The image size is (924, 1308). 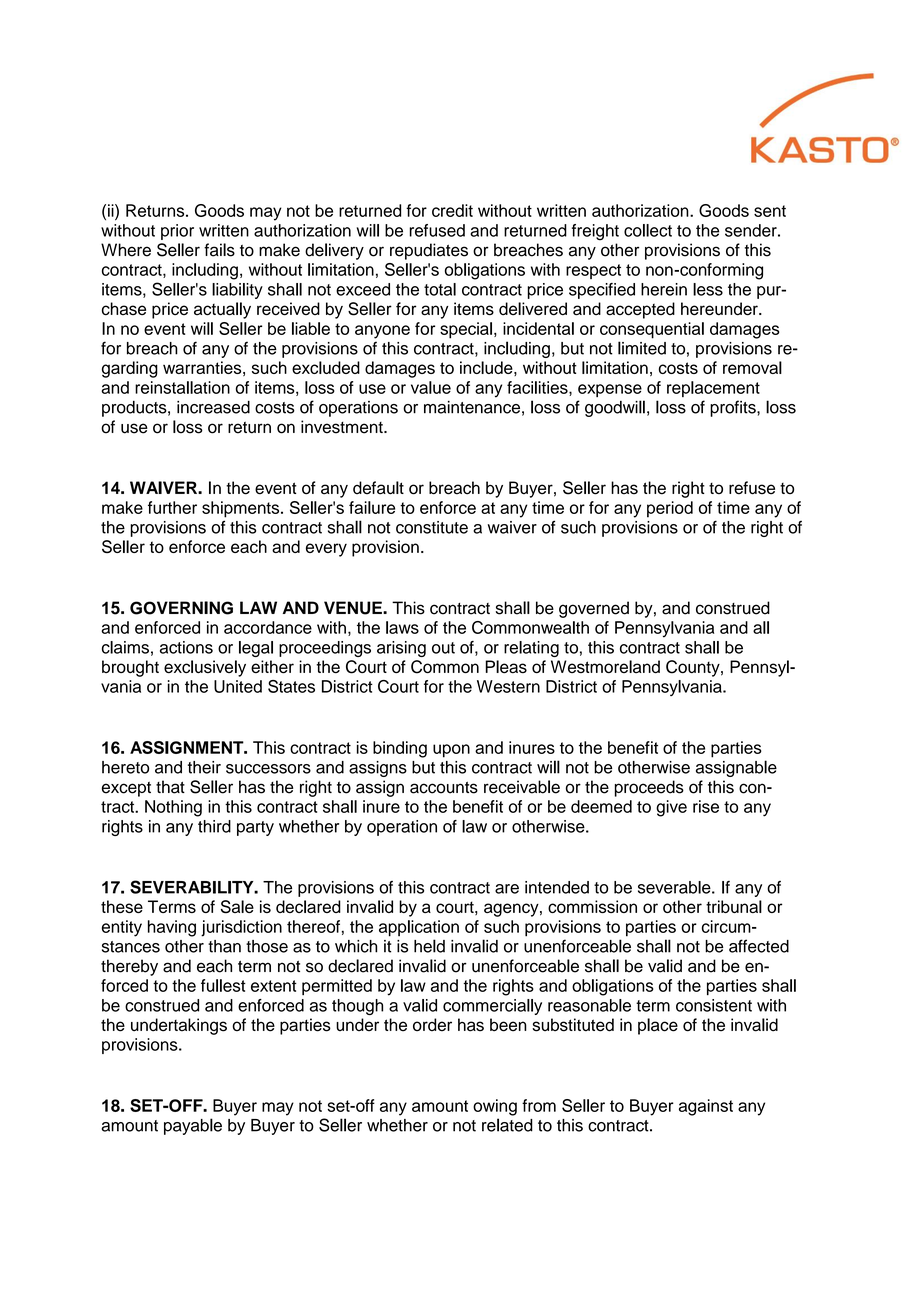 What do you see at coordinates (452, 210) in the page?
I see `credit` at bounding box center [452, 210].
